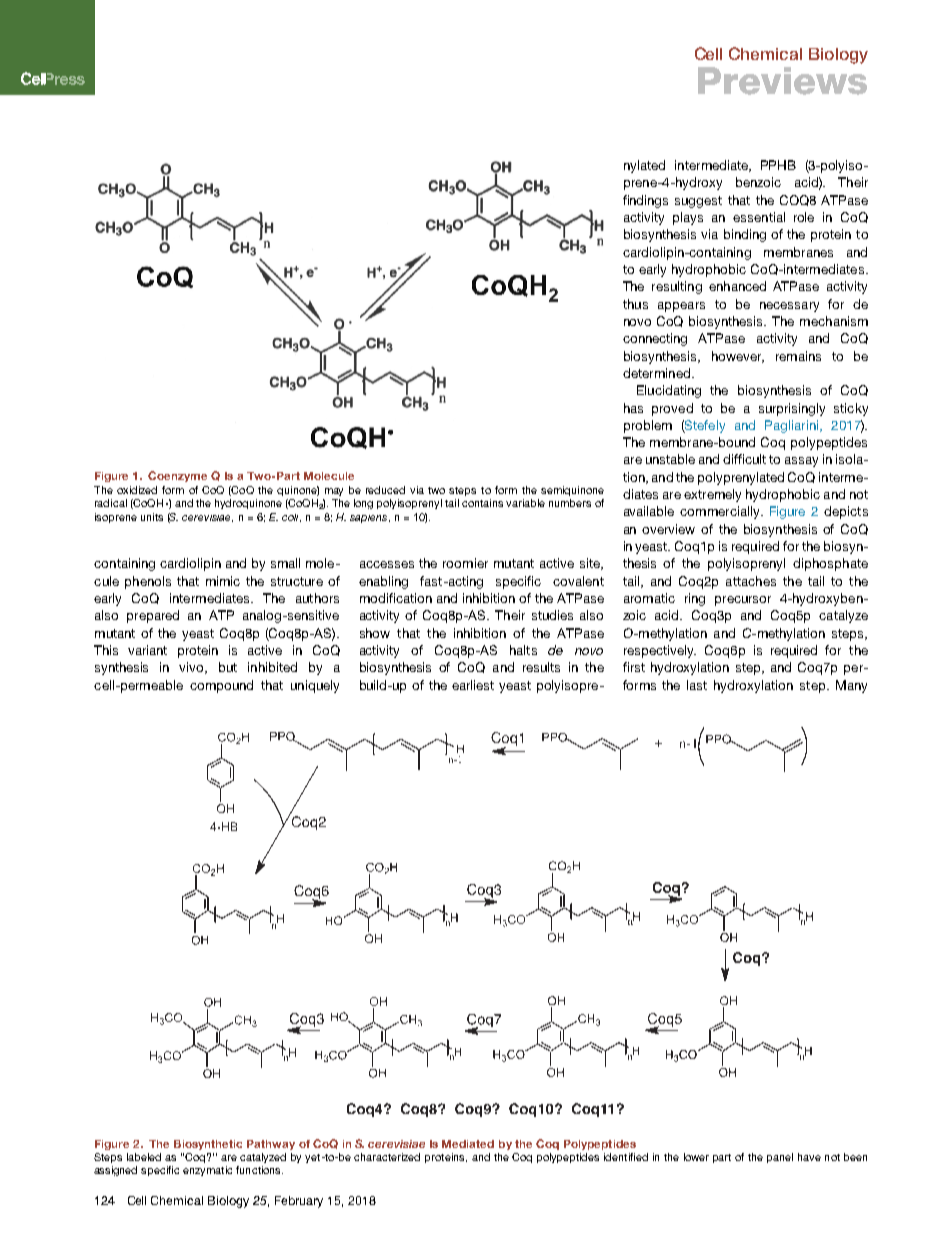 This screenshot has width=952, height=1237. Describe the element at coordinates (468, 1144) in the screenshot. I see `Mediated` at that location.
